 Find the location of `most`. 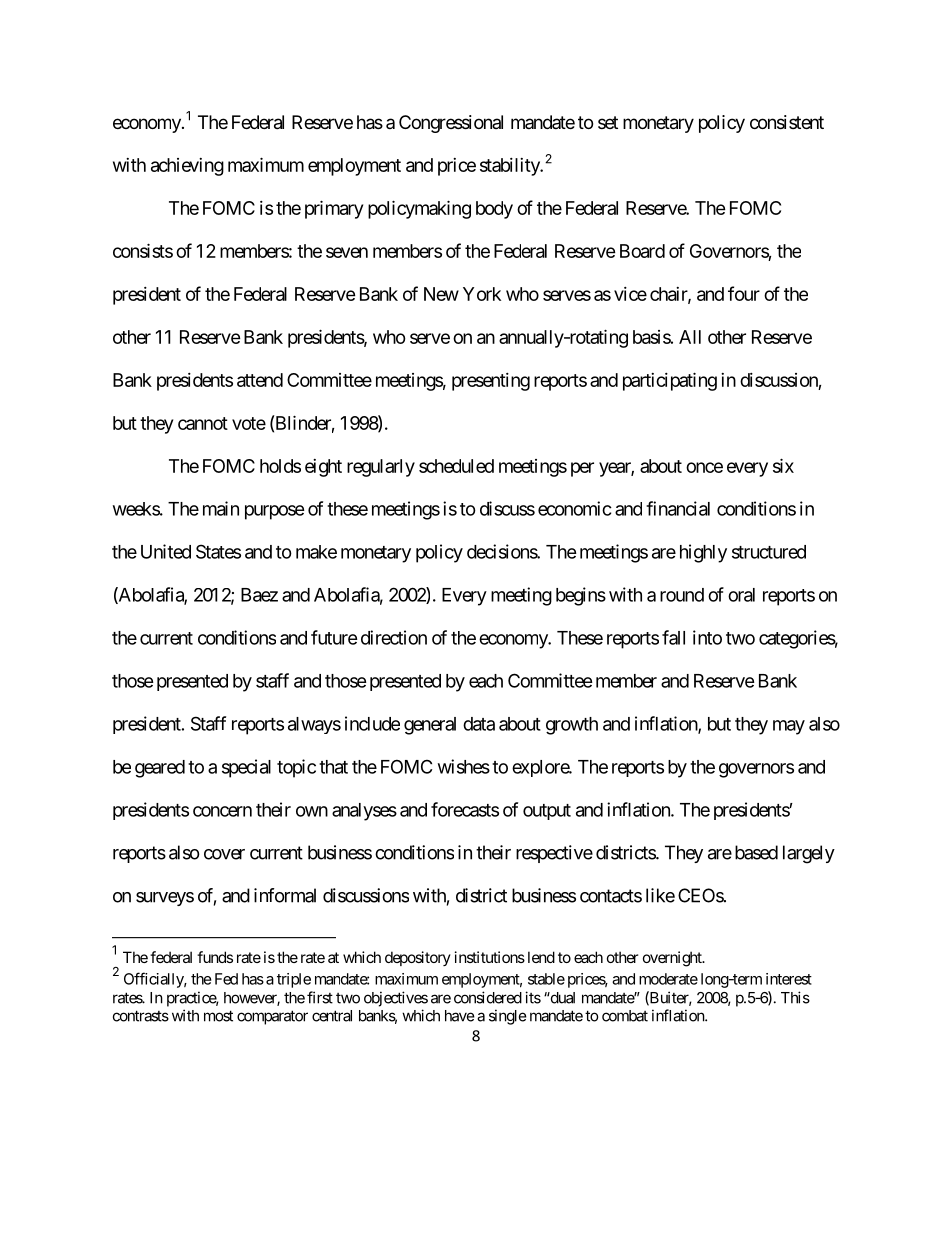

most is located at coordinates (218, 1016).
